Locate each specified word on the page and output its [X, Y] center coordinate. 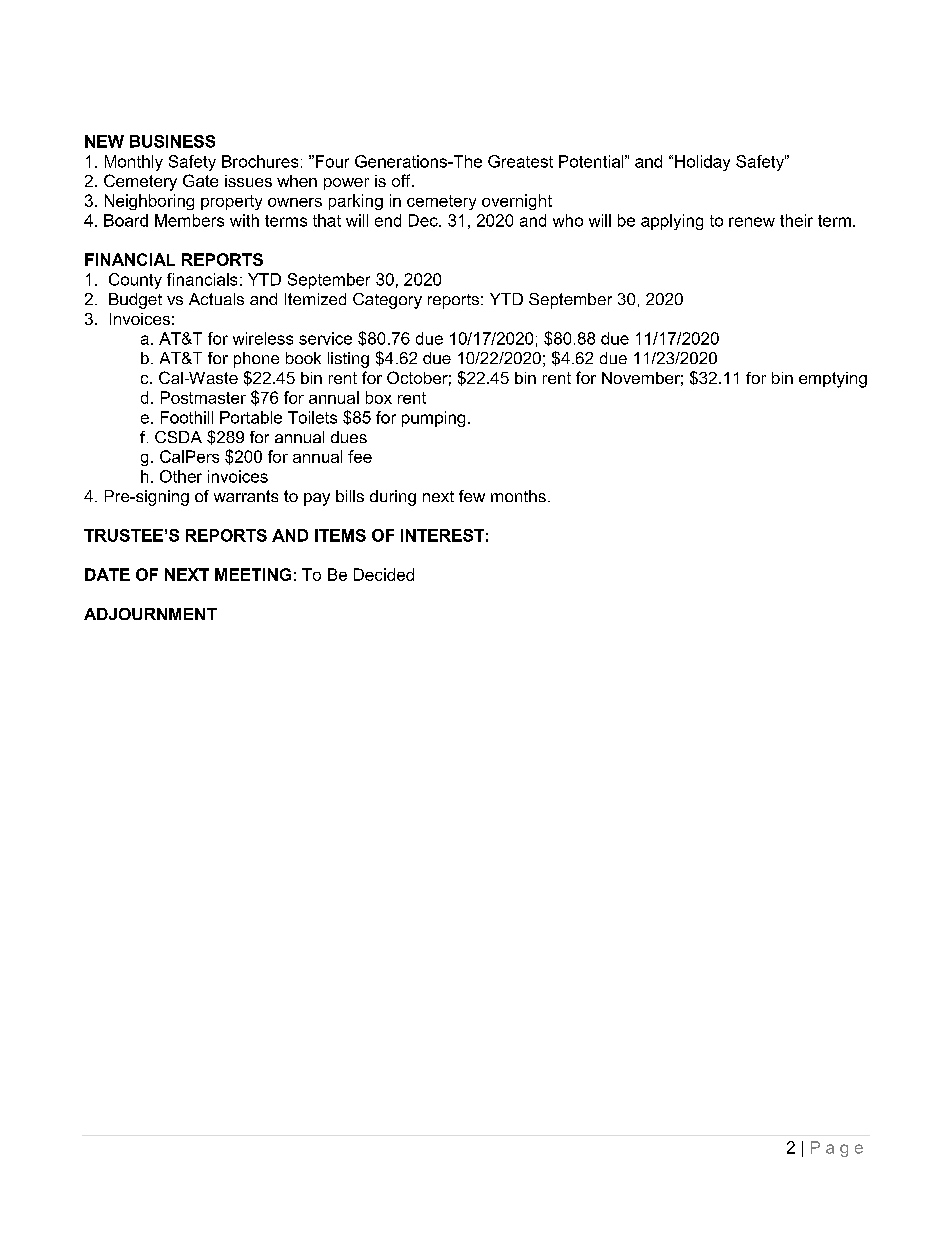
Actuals [216, 299]
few [472, 496]
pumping [433, 419]
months [518, 496]
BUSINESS [172, 141]
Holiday [702, 163]
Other [181, 476]
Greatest [520, 161]
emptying [833, 380]
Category [387, 301]
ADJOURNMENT [150, 614]
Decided [384, 574]
